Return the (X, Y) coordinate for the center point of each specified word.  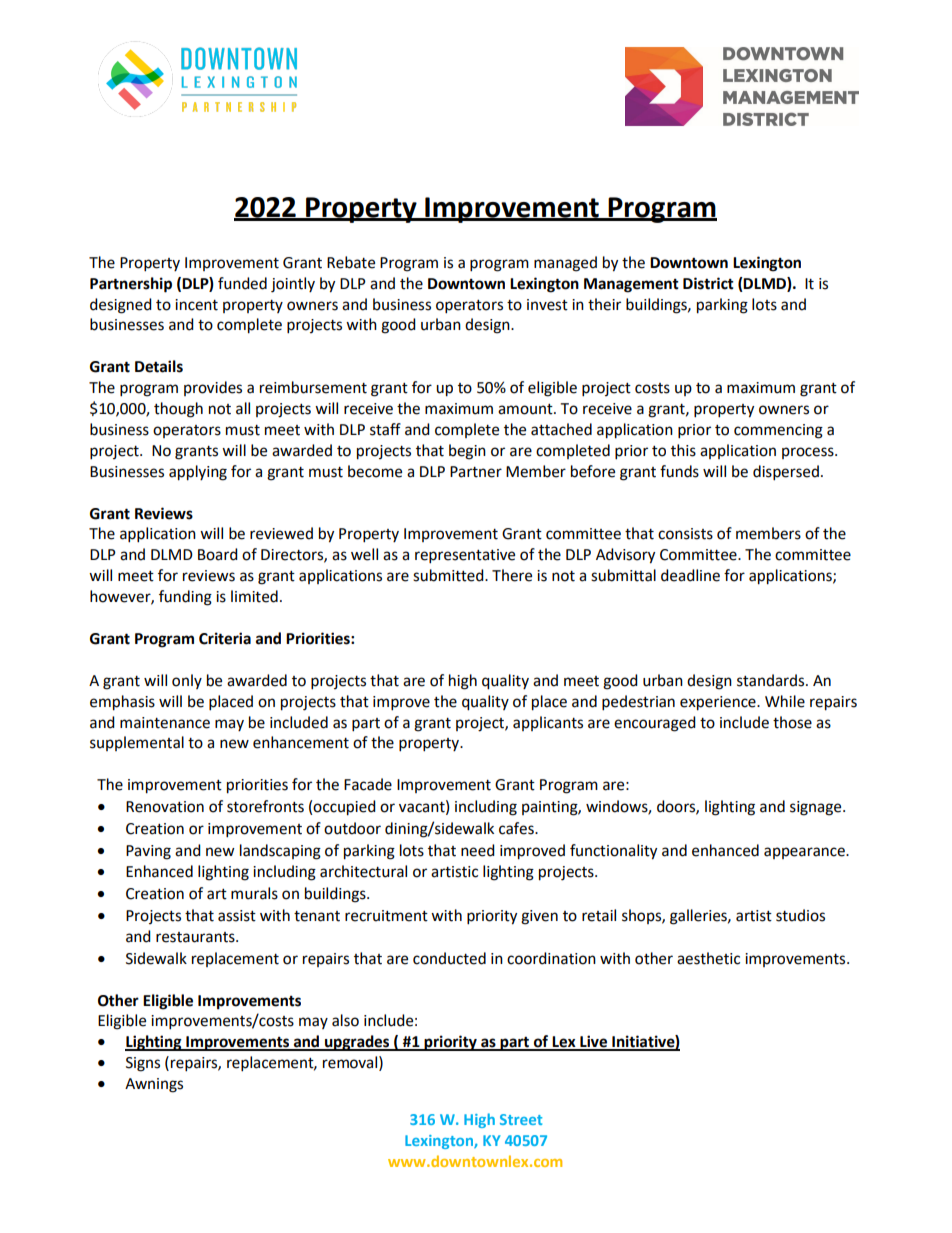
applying (198, 473)
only (187, 681)
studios (800, 915)
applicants (548, 723)
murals (254, 893)
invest (547, 305)
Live (594, 1042)
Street (521, 1119)
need (478, 850)
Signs (143, 1064)
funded (242, 283)
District (708, 283)
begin (467, 452)
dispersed (786, 473)
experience (719, 703)
